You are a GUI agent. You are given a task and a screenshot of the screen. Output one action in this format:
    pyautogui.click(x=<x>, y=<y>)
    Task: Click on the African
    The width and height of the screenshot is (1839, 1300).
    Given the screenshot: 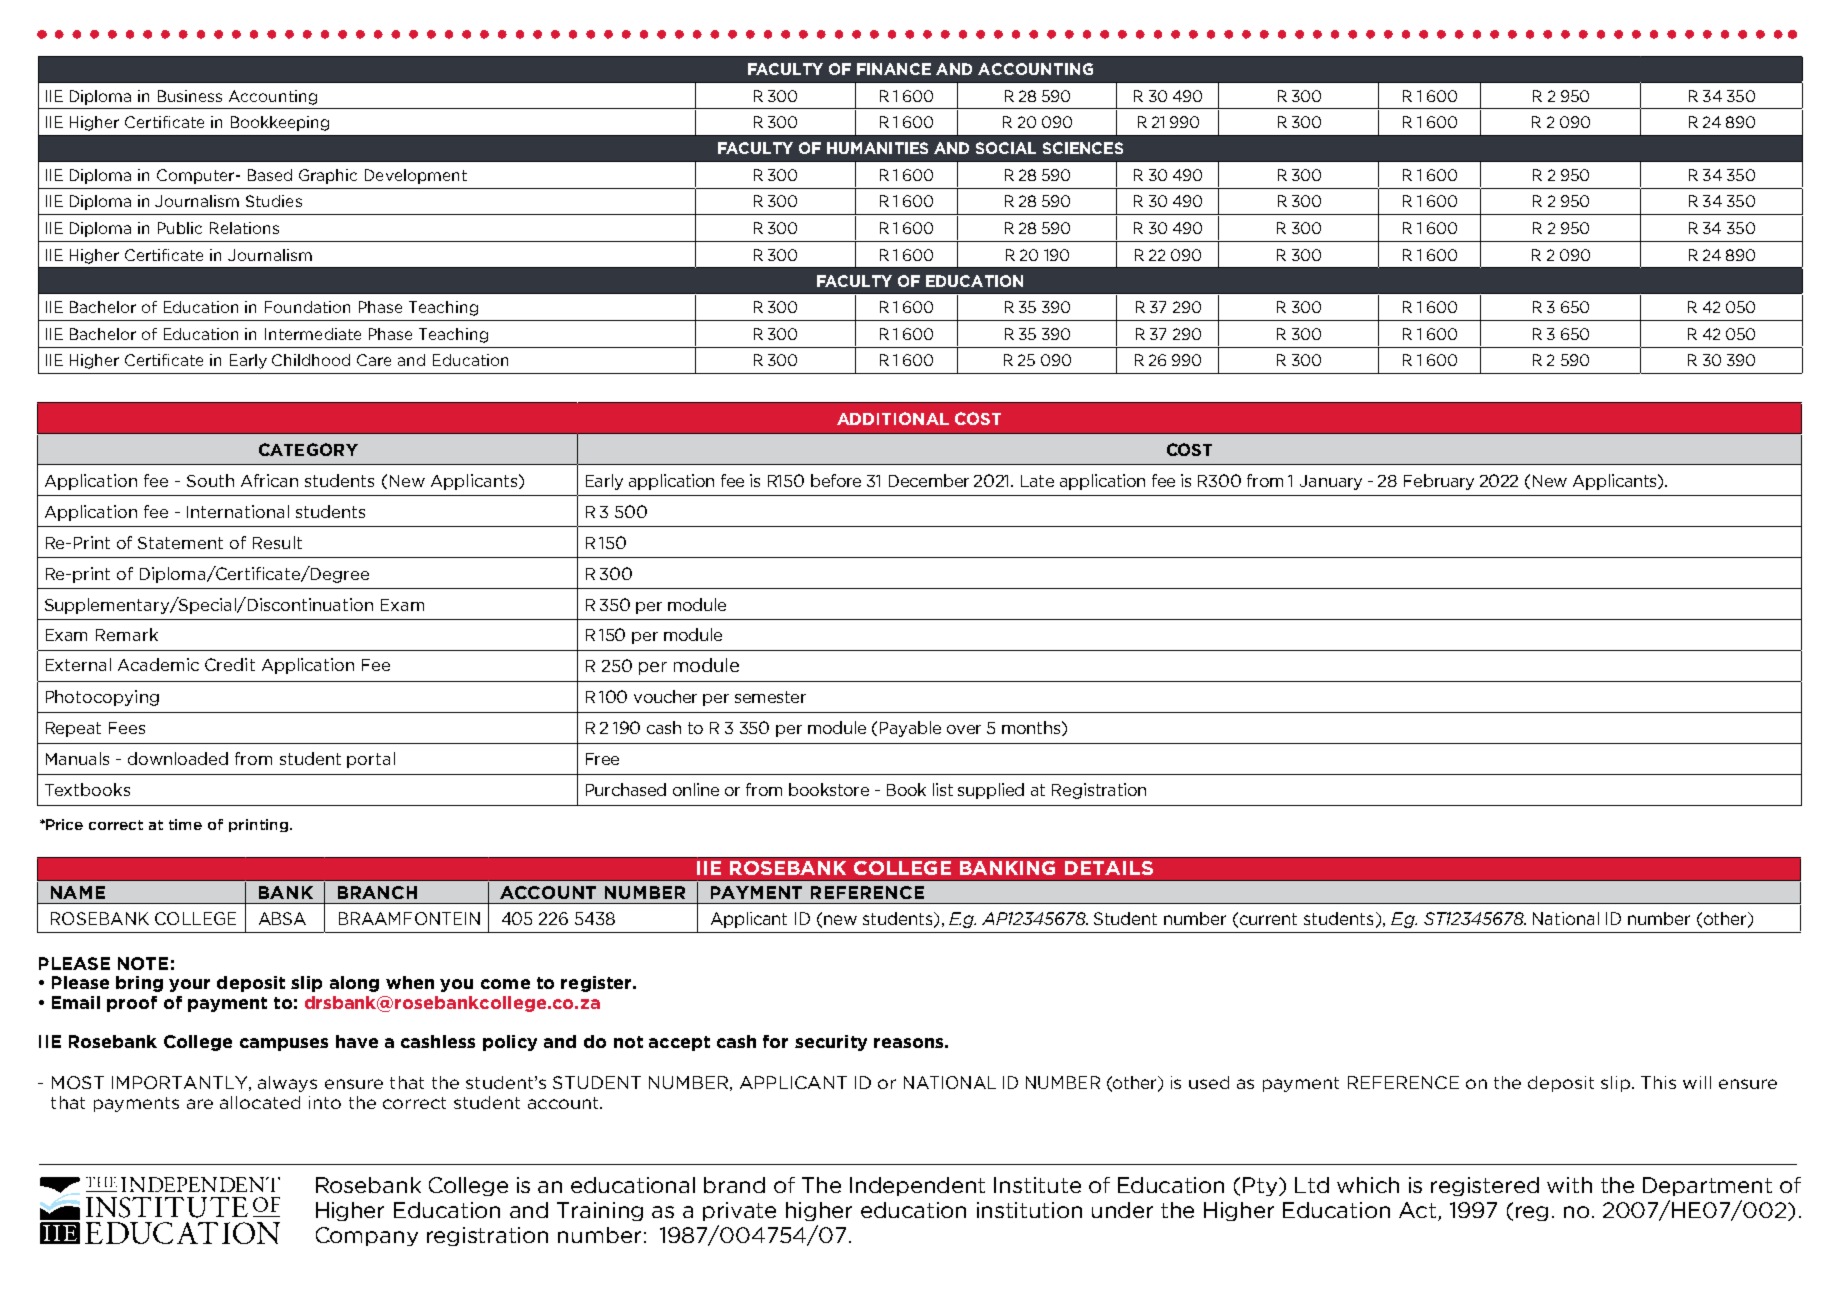 What is the action you would take?
    pyautogui.click(x=269, y=480)
